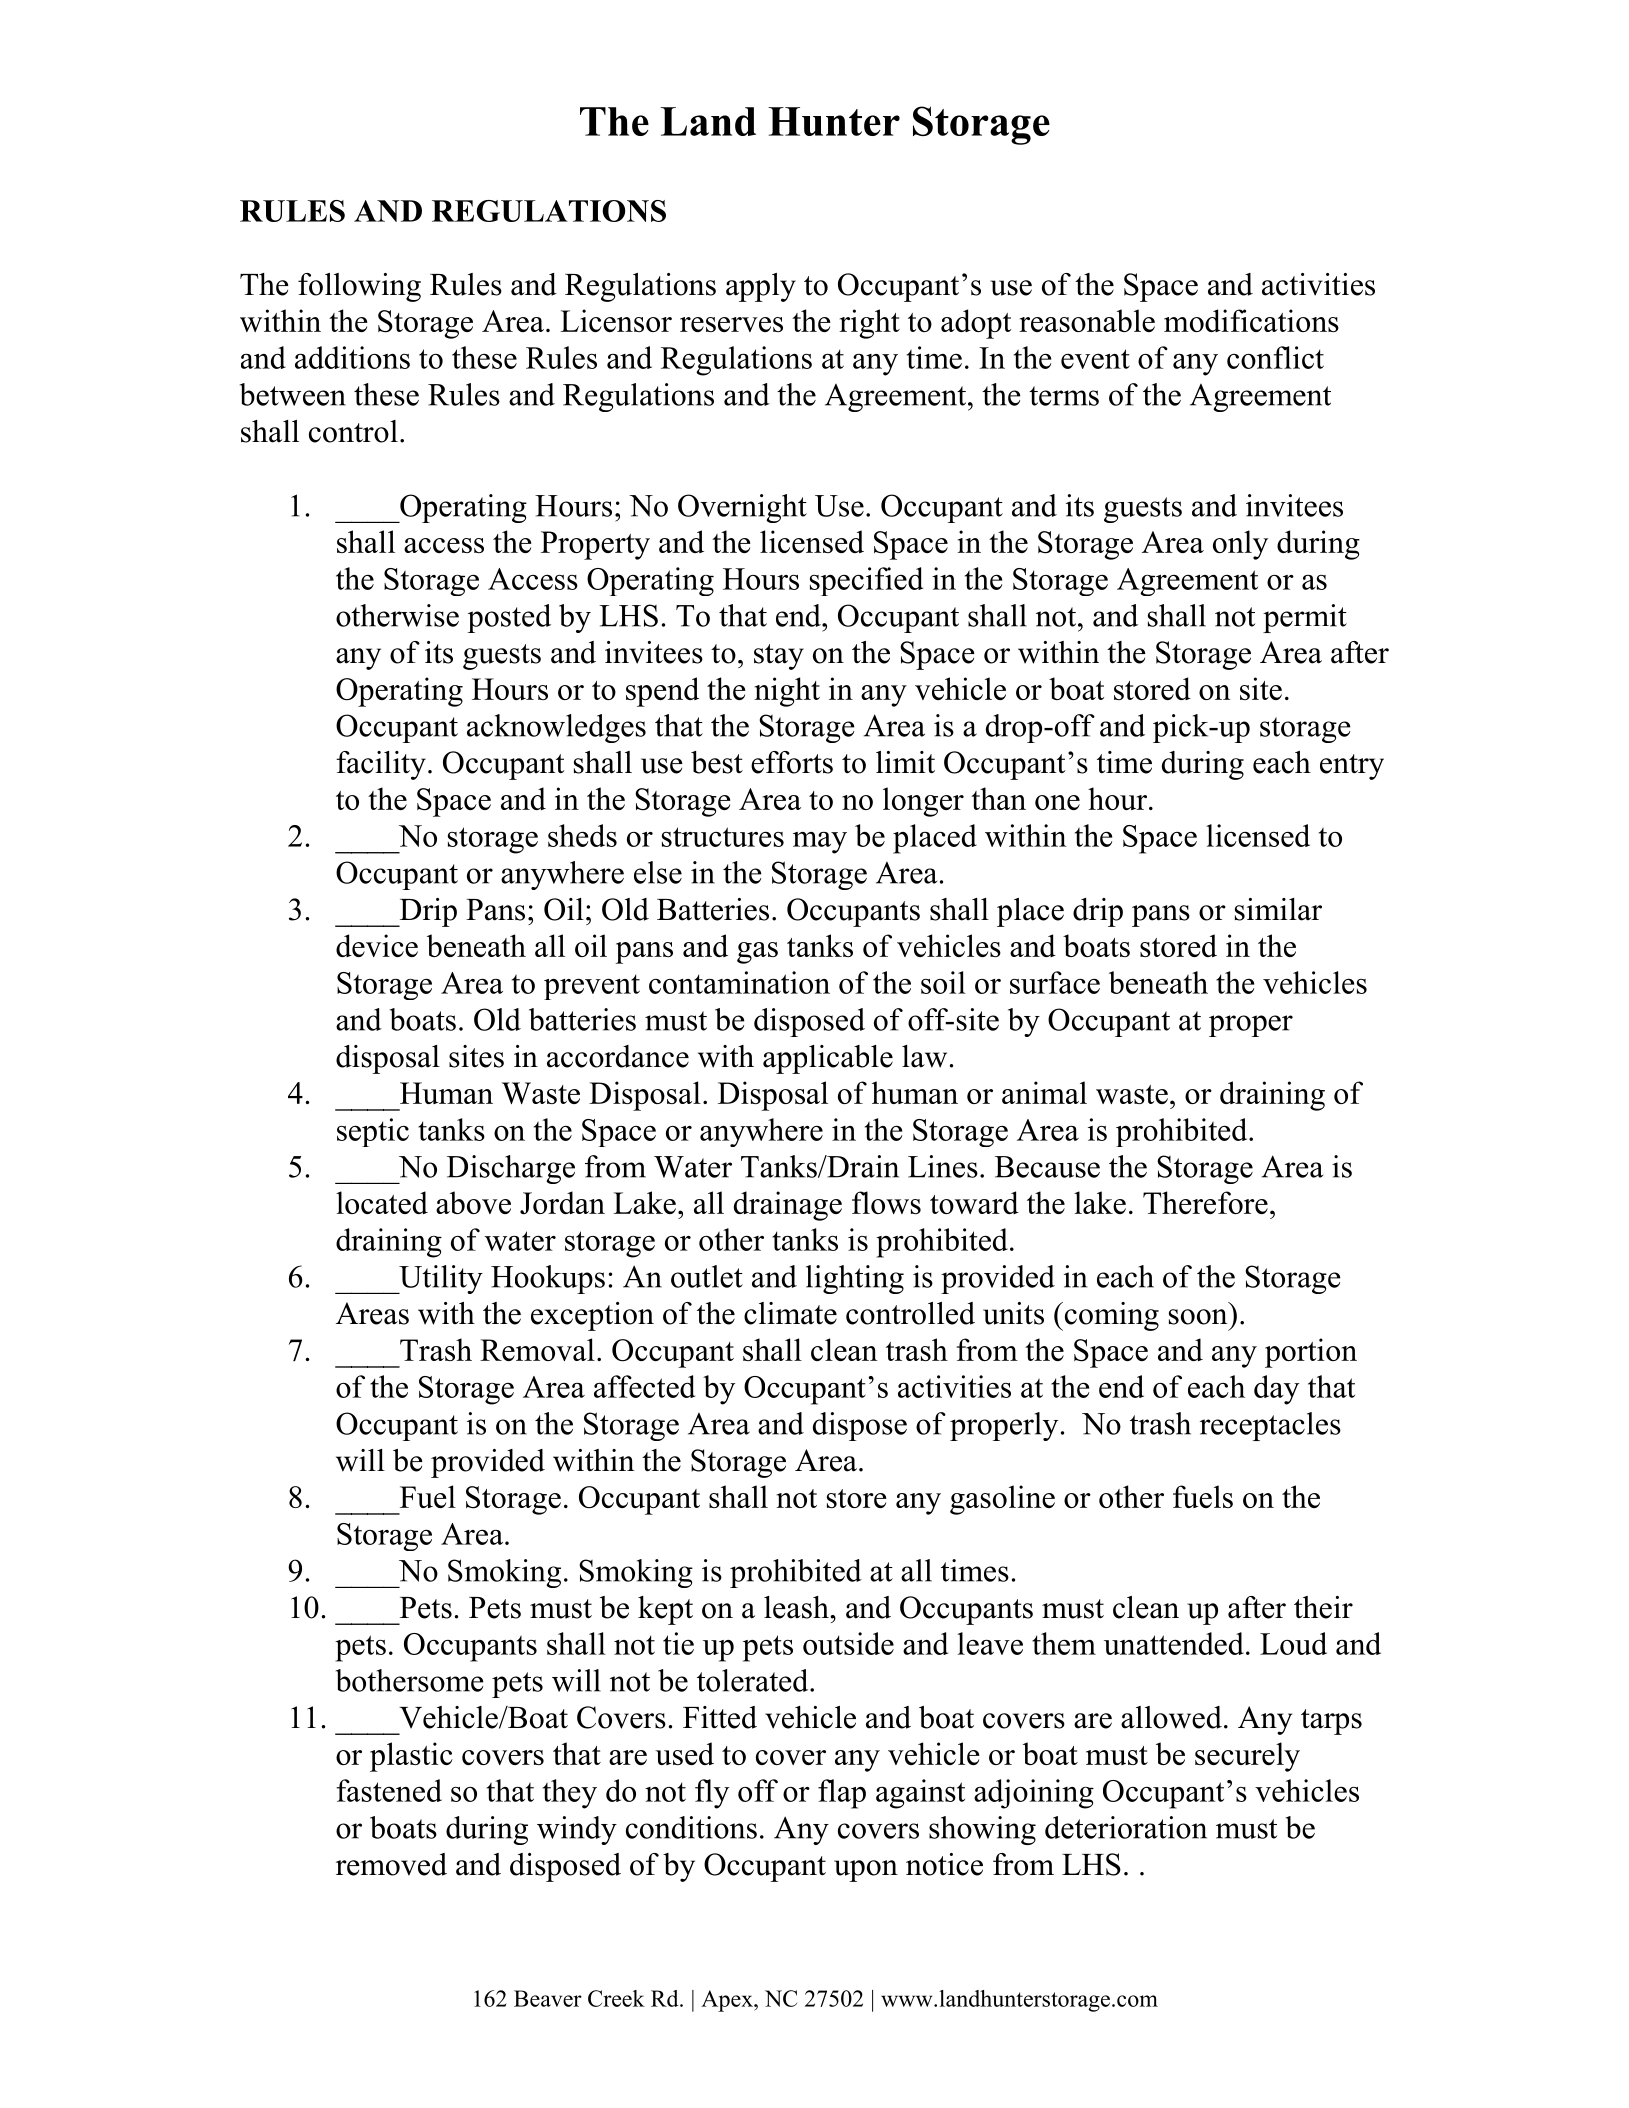 The image size is (1629, 2108). Describe the element at coordinates (869, 324) in the screenshot. I see `right` at that location.
